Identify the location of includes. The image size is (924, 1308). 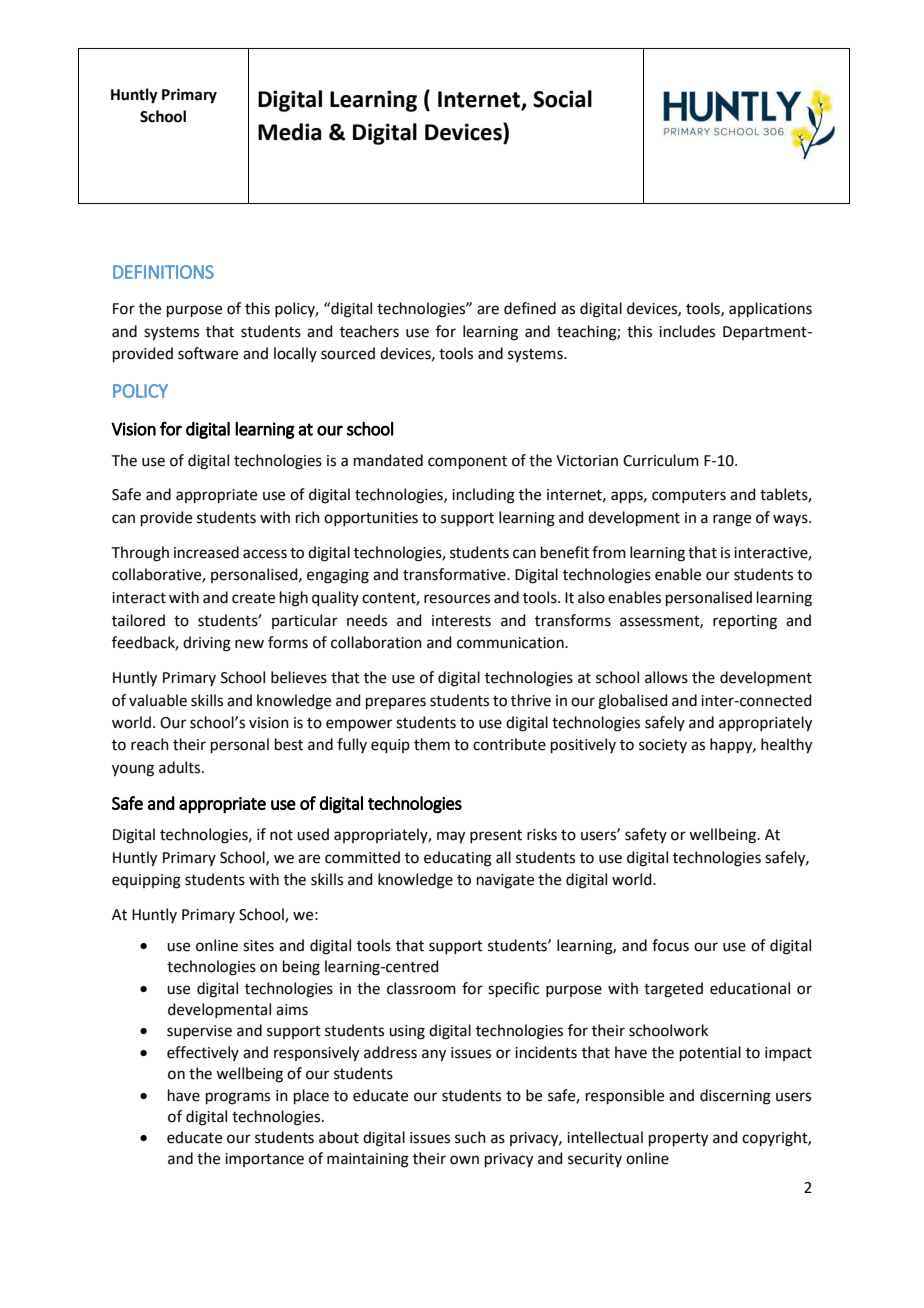
(687, 331).
